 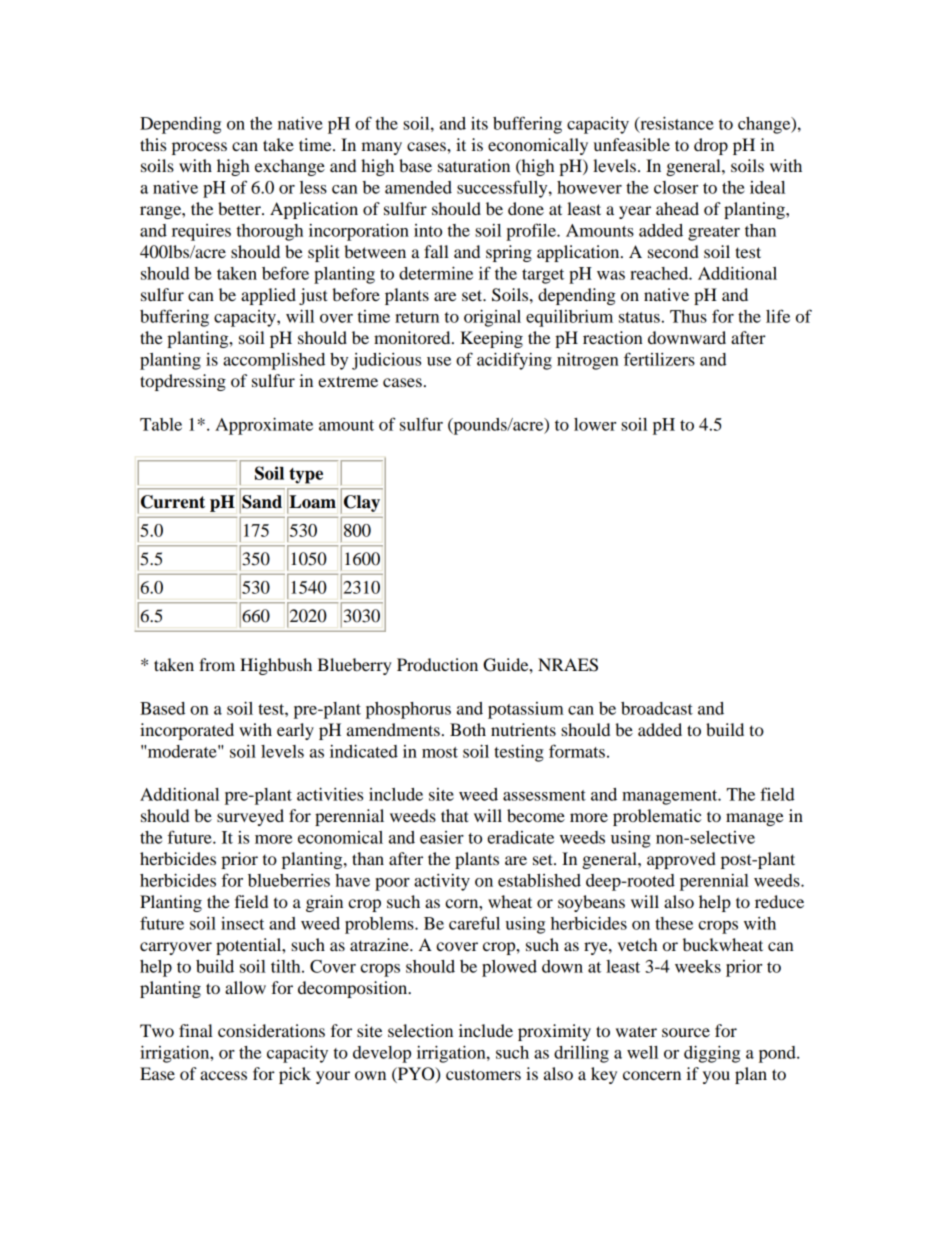 I want to click on saturation, so click(x=474, y=165).
